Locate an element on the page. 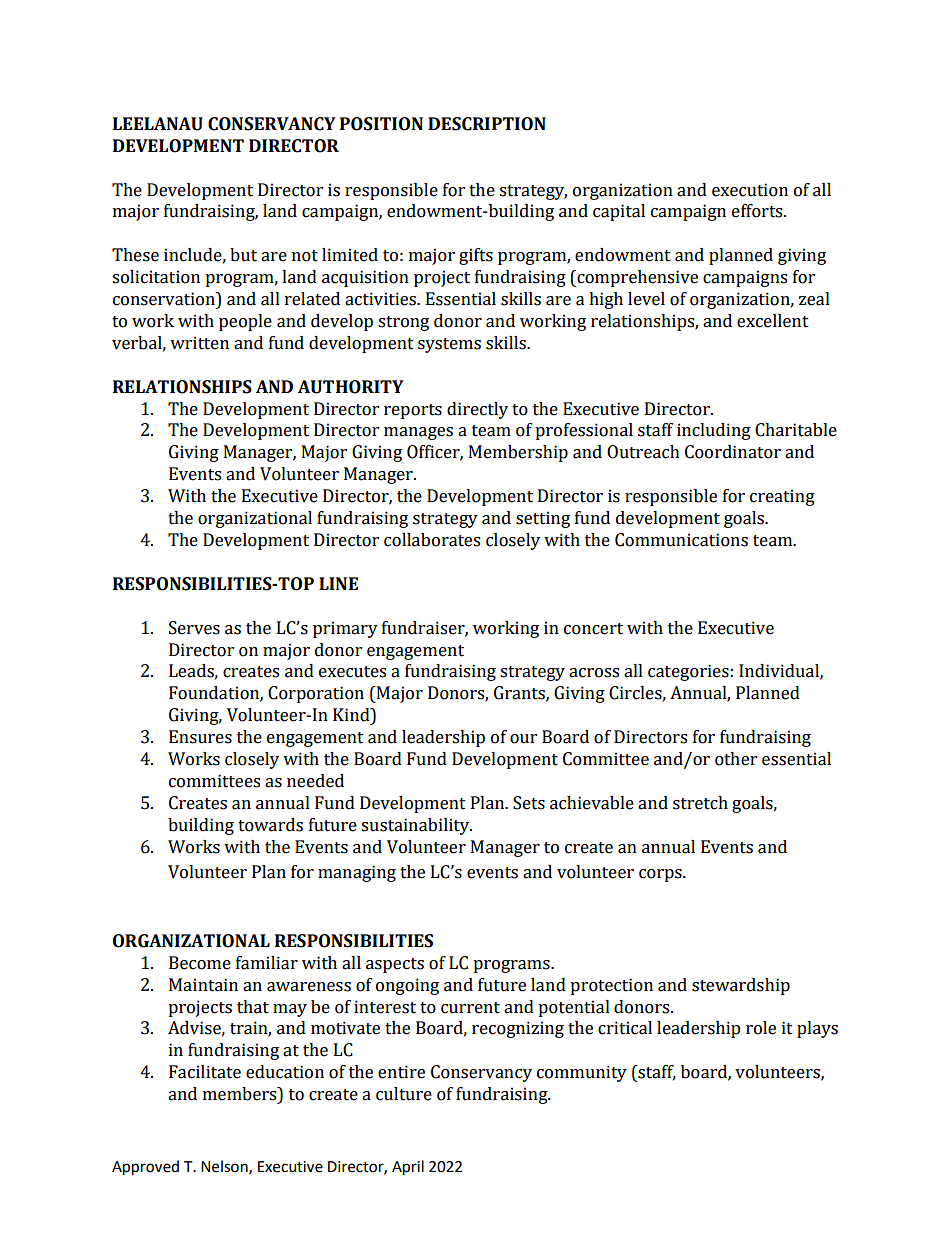 This page has width=952, height=1233. our is located at coordinates (523, 739).
